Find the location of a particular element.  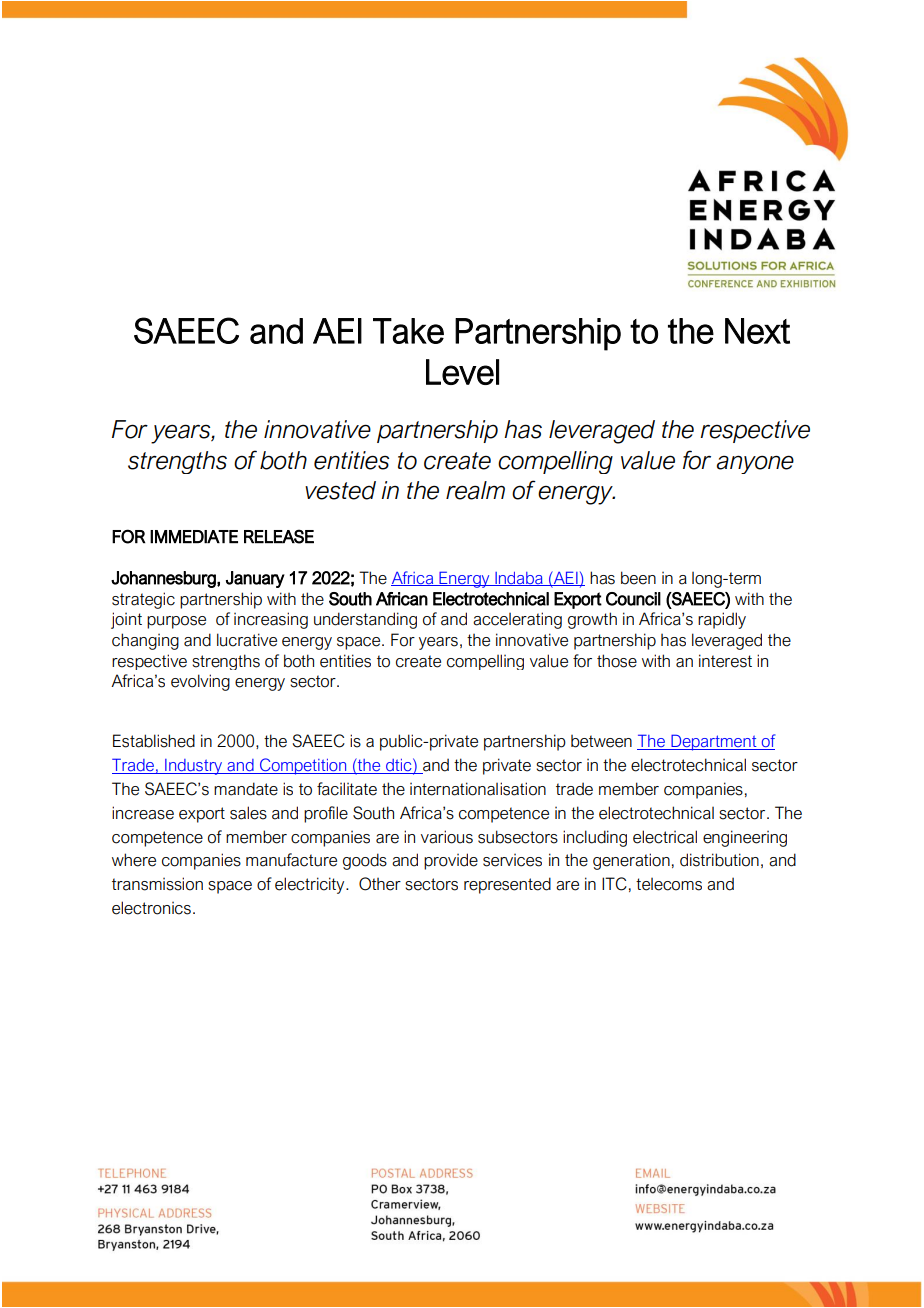

been is located at coordinates (638, 578).
